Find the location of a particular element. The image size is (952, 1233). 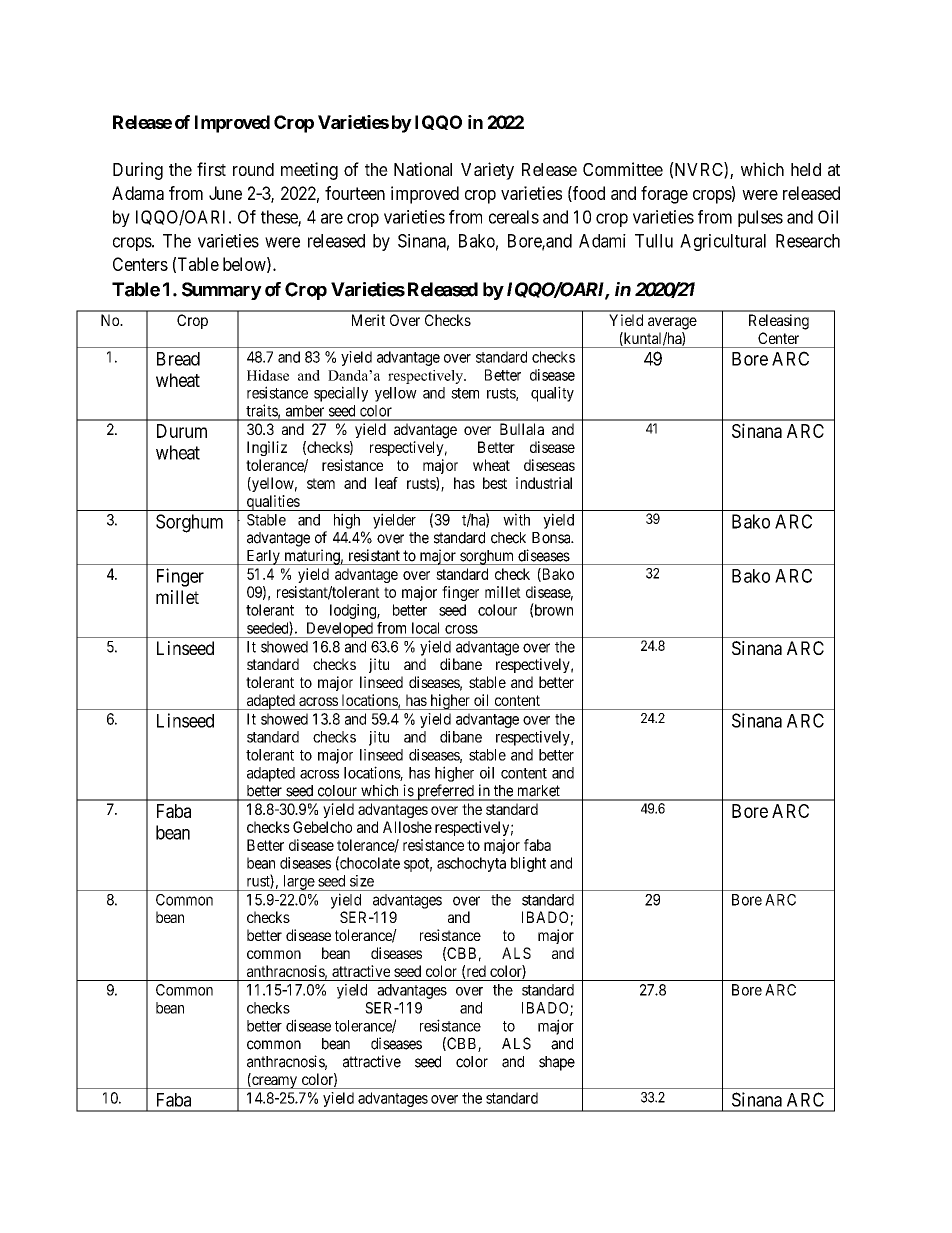

with is located at coordinates (516, 519).
